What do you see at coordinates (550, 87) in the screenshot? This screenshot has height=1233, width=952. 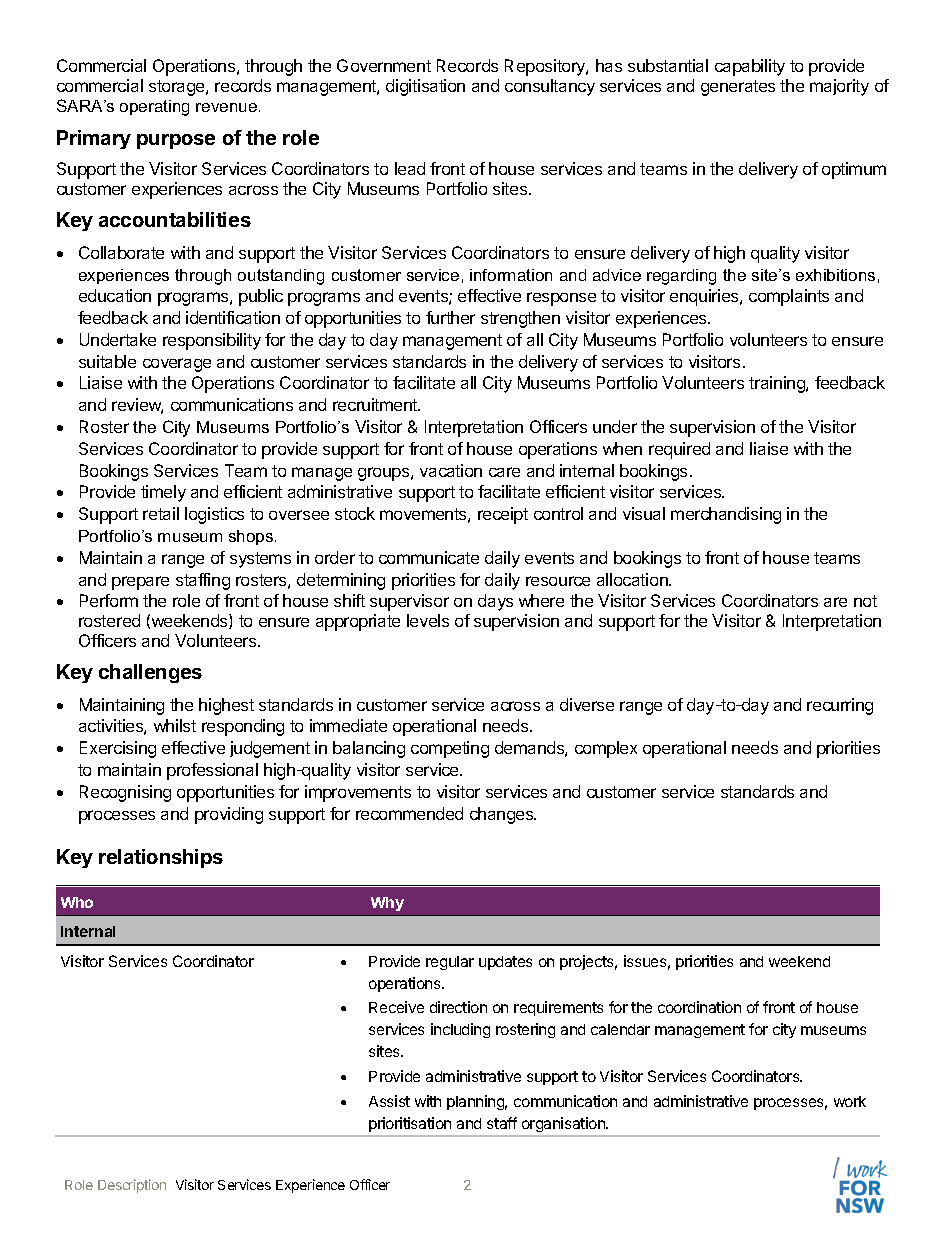 I see `consultancy` at bounding box center [550, 87].
